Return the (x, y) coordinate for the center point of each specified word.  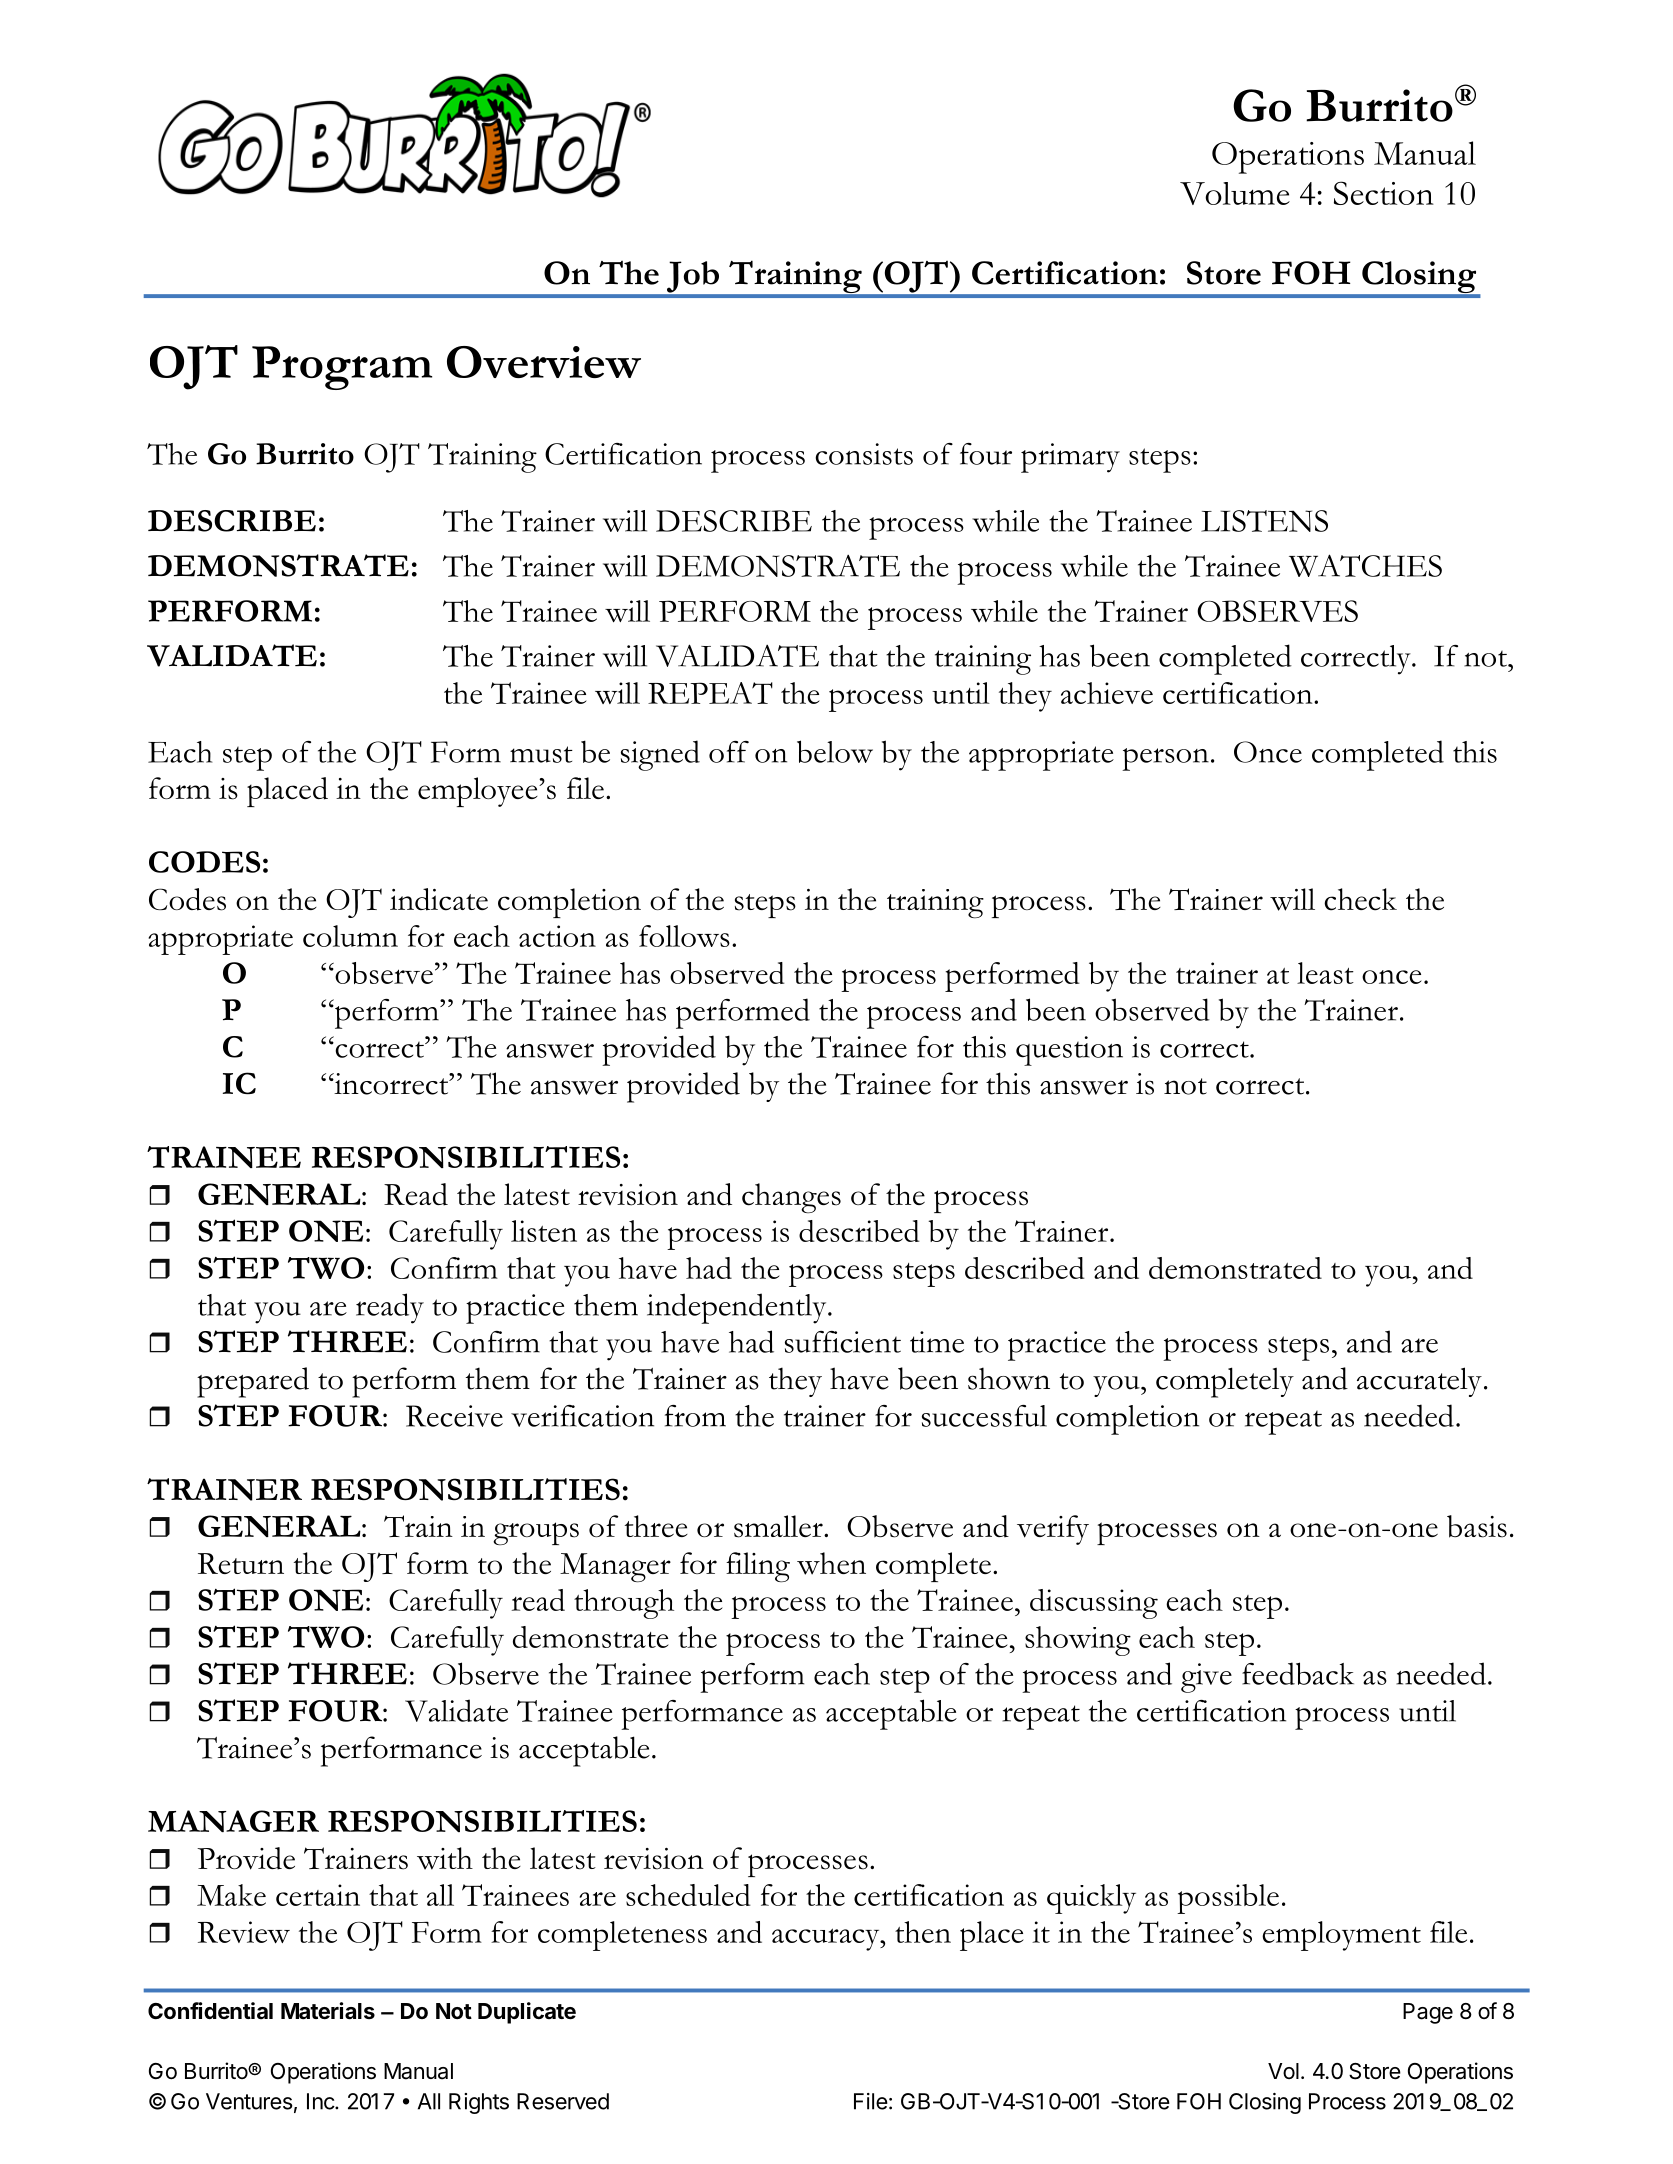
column (350, 936)
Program (342, 368)
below (835, 751)
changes (791, 1198)
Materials (328, 2011)
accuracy (827, 1939)
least (1325, 973)
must (541, 754)
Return (241, 1563)
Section (1384, 193)
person (1165, 759)
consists (864, 454)
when (831, 1563)
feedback (1298, 1673)
